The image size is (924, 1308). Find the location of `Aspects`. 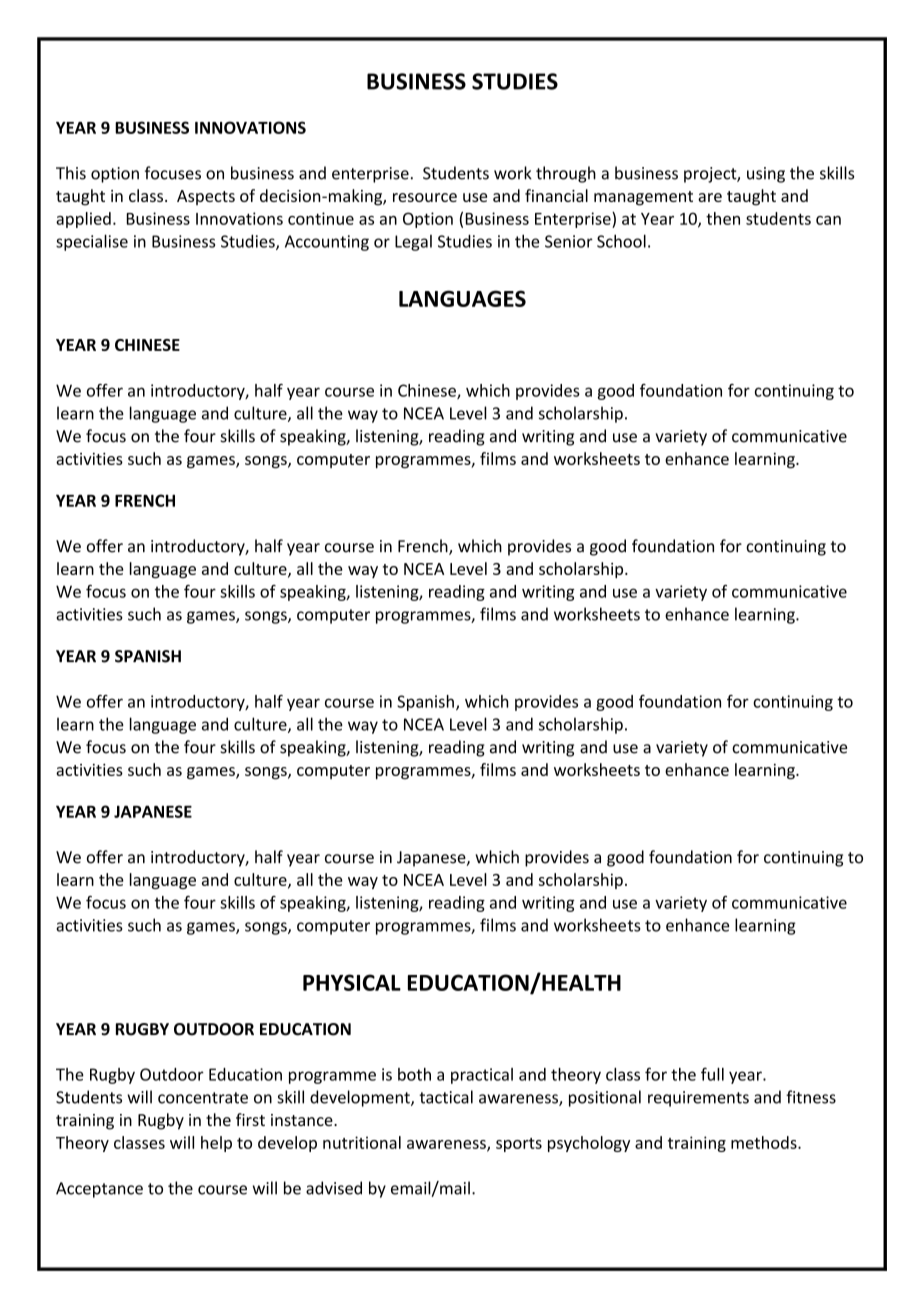

Aspects is located at coordinates (206, 197).
